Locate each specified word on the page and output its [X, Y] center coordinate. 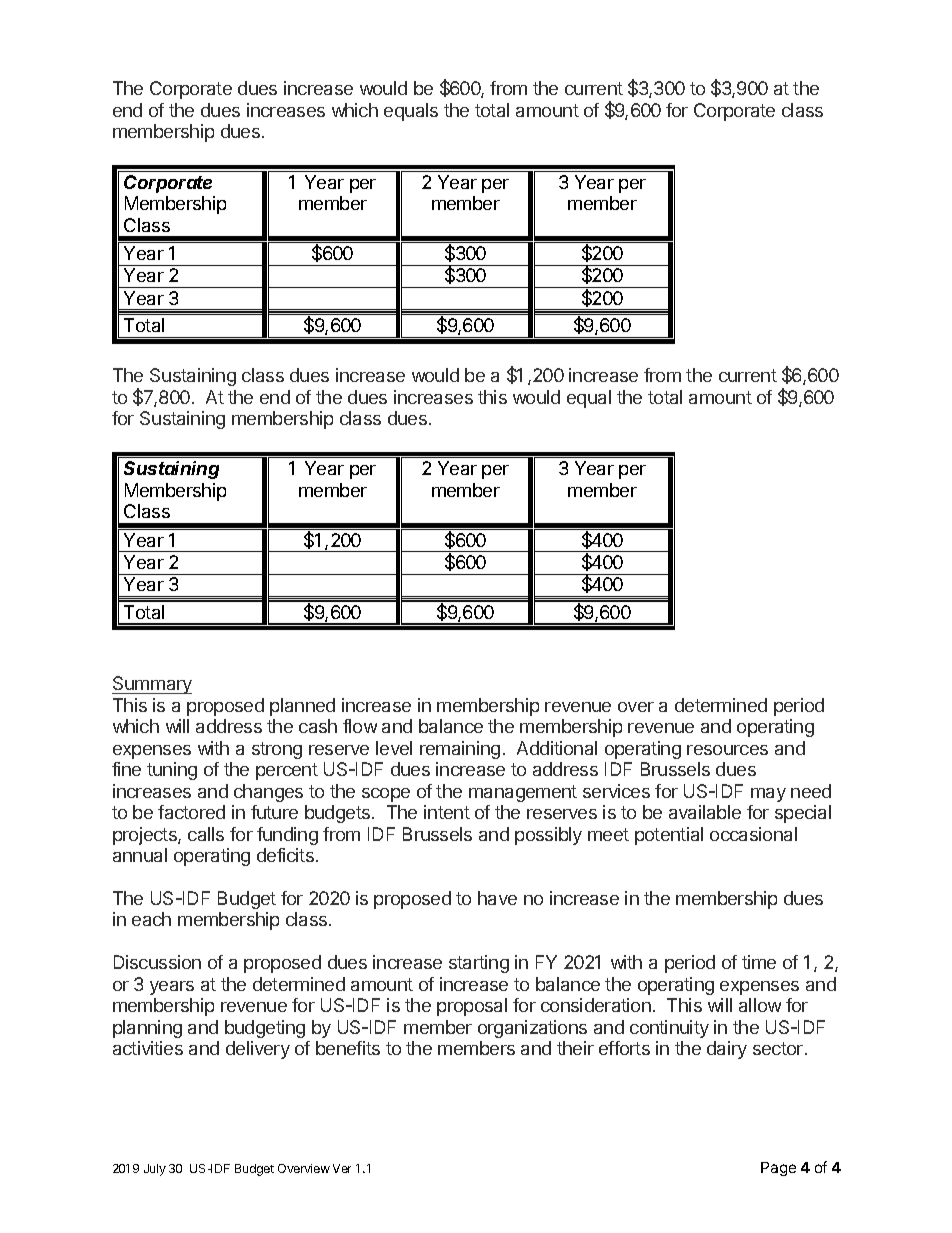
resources [727, 750]
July [155, 1170]
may [768, 795]
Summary [152, 685]
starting [479, 964]
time [759, 962]
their [575, 1048]
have [497, 898]
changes [268, 793]
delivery [258, 1050]
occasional [753, 834]
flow [360, 726]
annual [140, 855]
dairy [727, 1050]
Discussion [157, 962]
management [523, 793]
